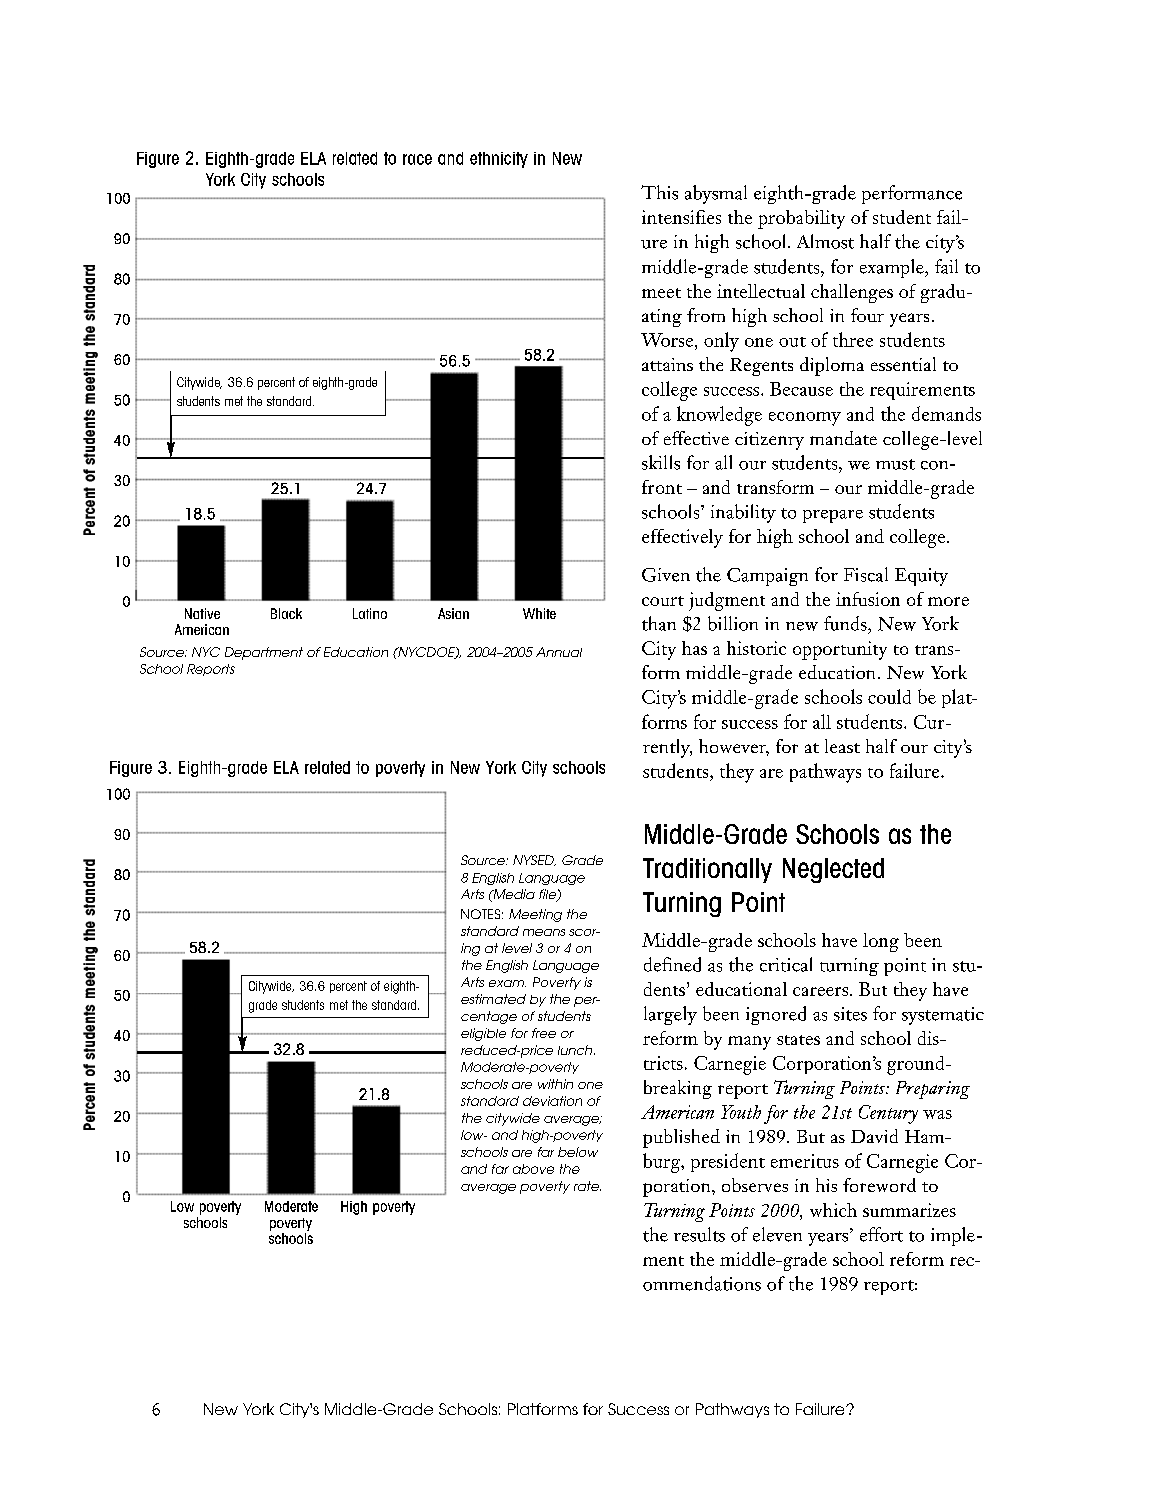  What do you see at coordinates (286, 613) in the document?
I see `Black` at bounding box center [286, 613].
